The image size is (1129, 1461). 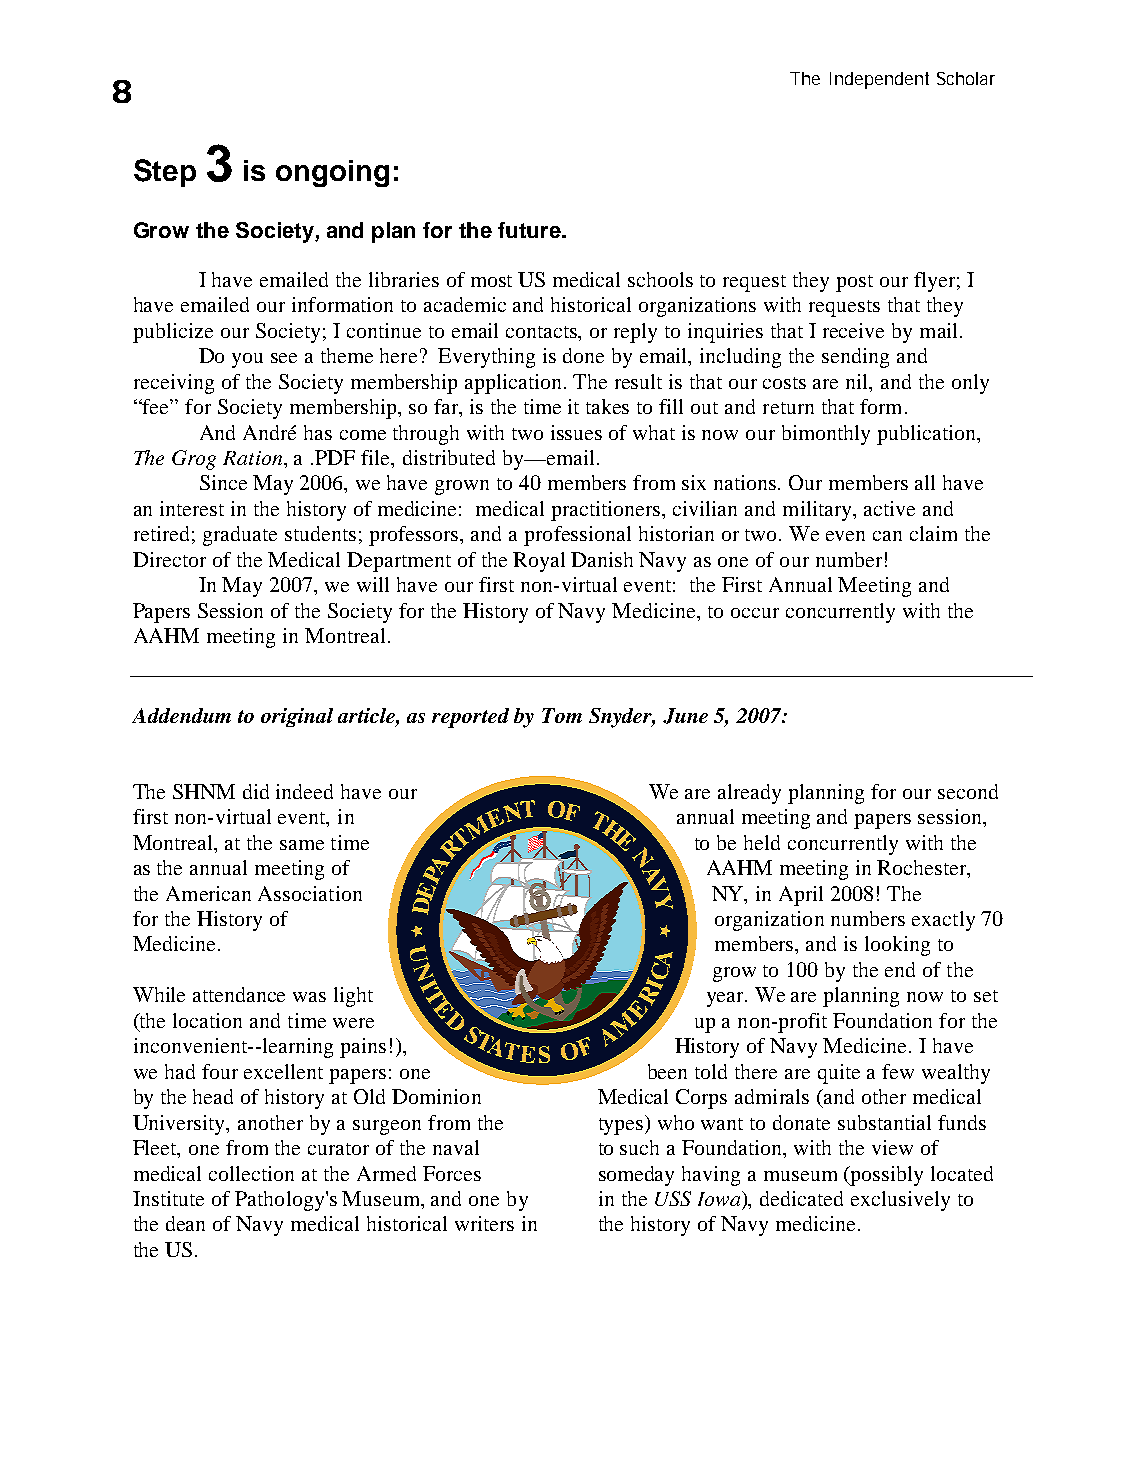 I want to click on Rochester, so click(x=923, y=869).
